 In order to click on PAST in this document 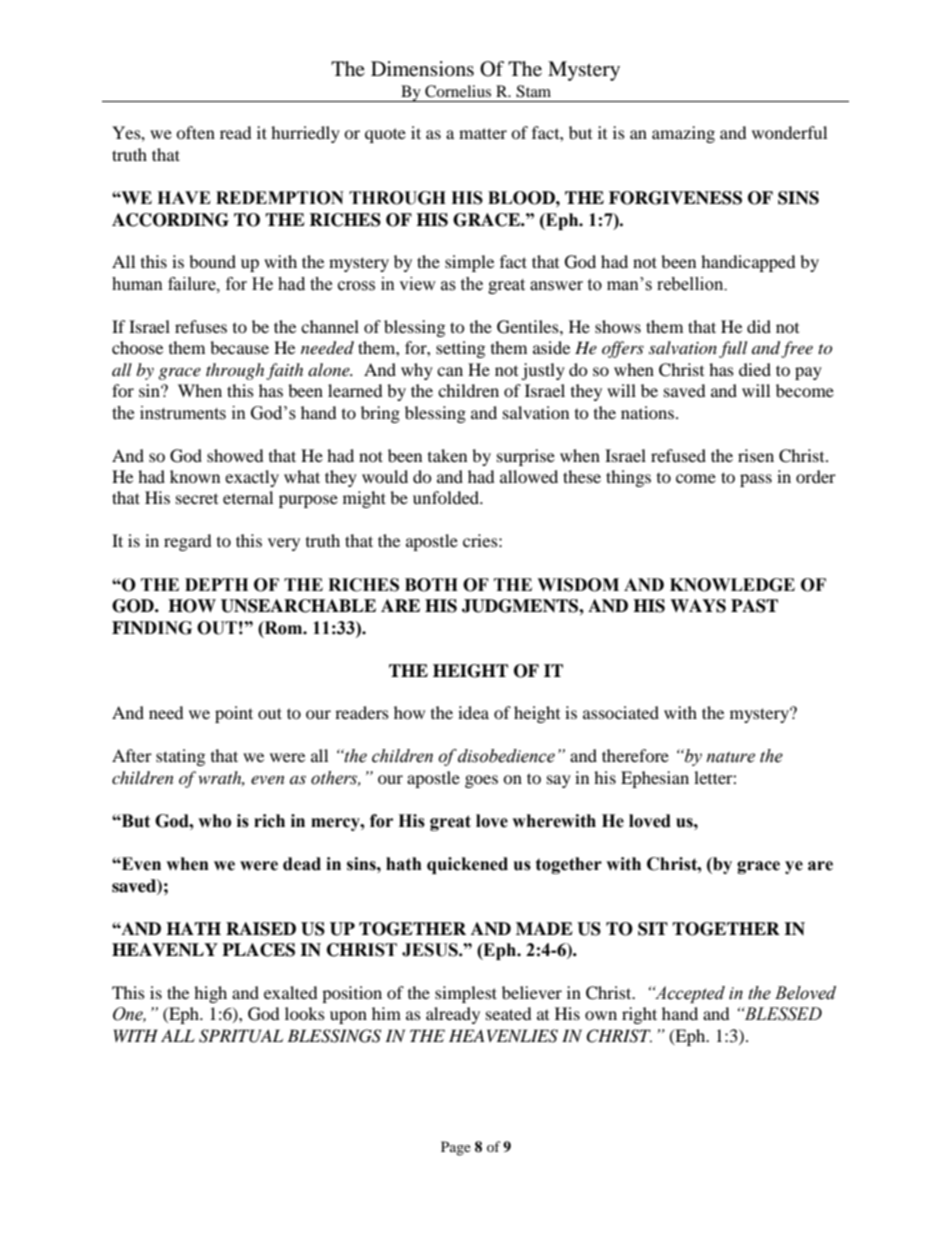, I will do `click(754, 606)`.
